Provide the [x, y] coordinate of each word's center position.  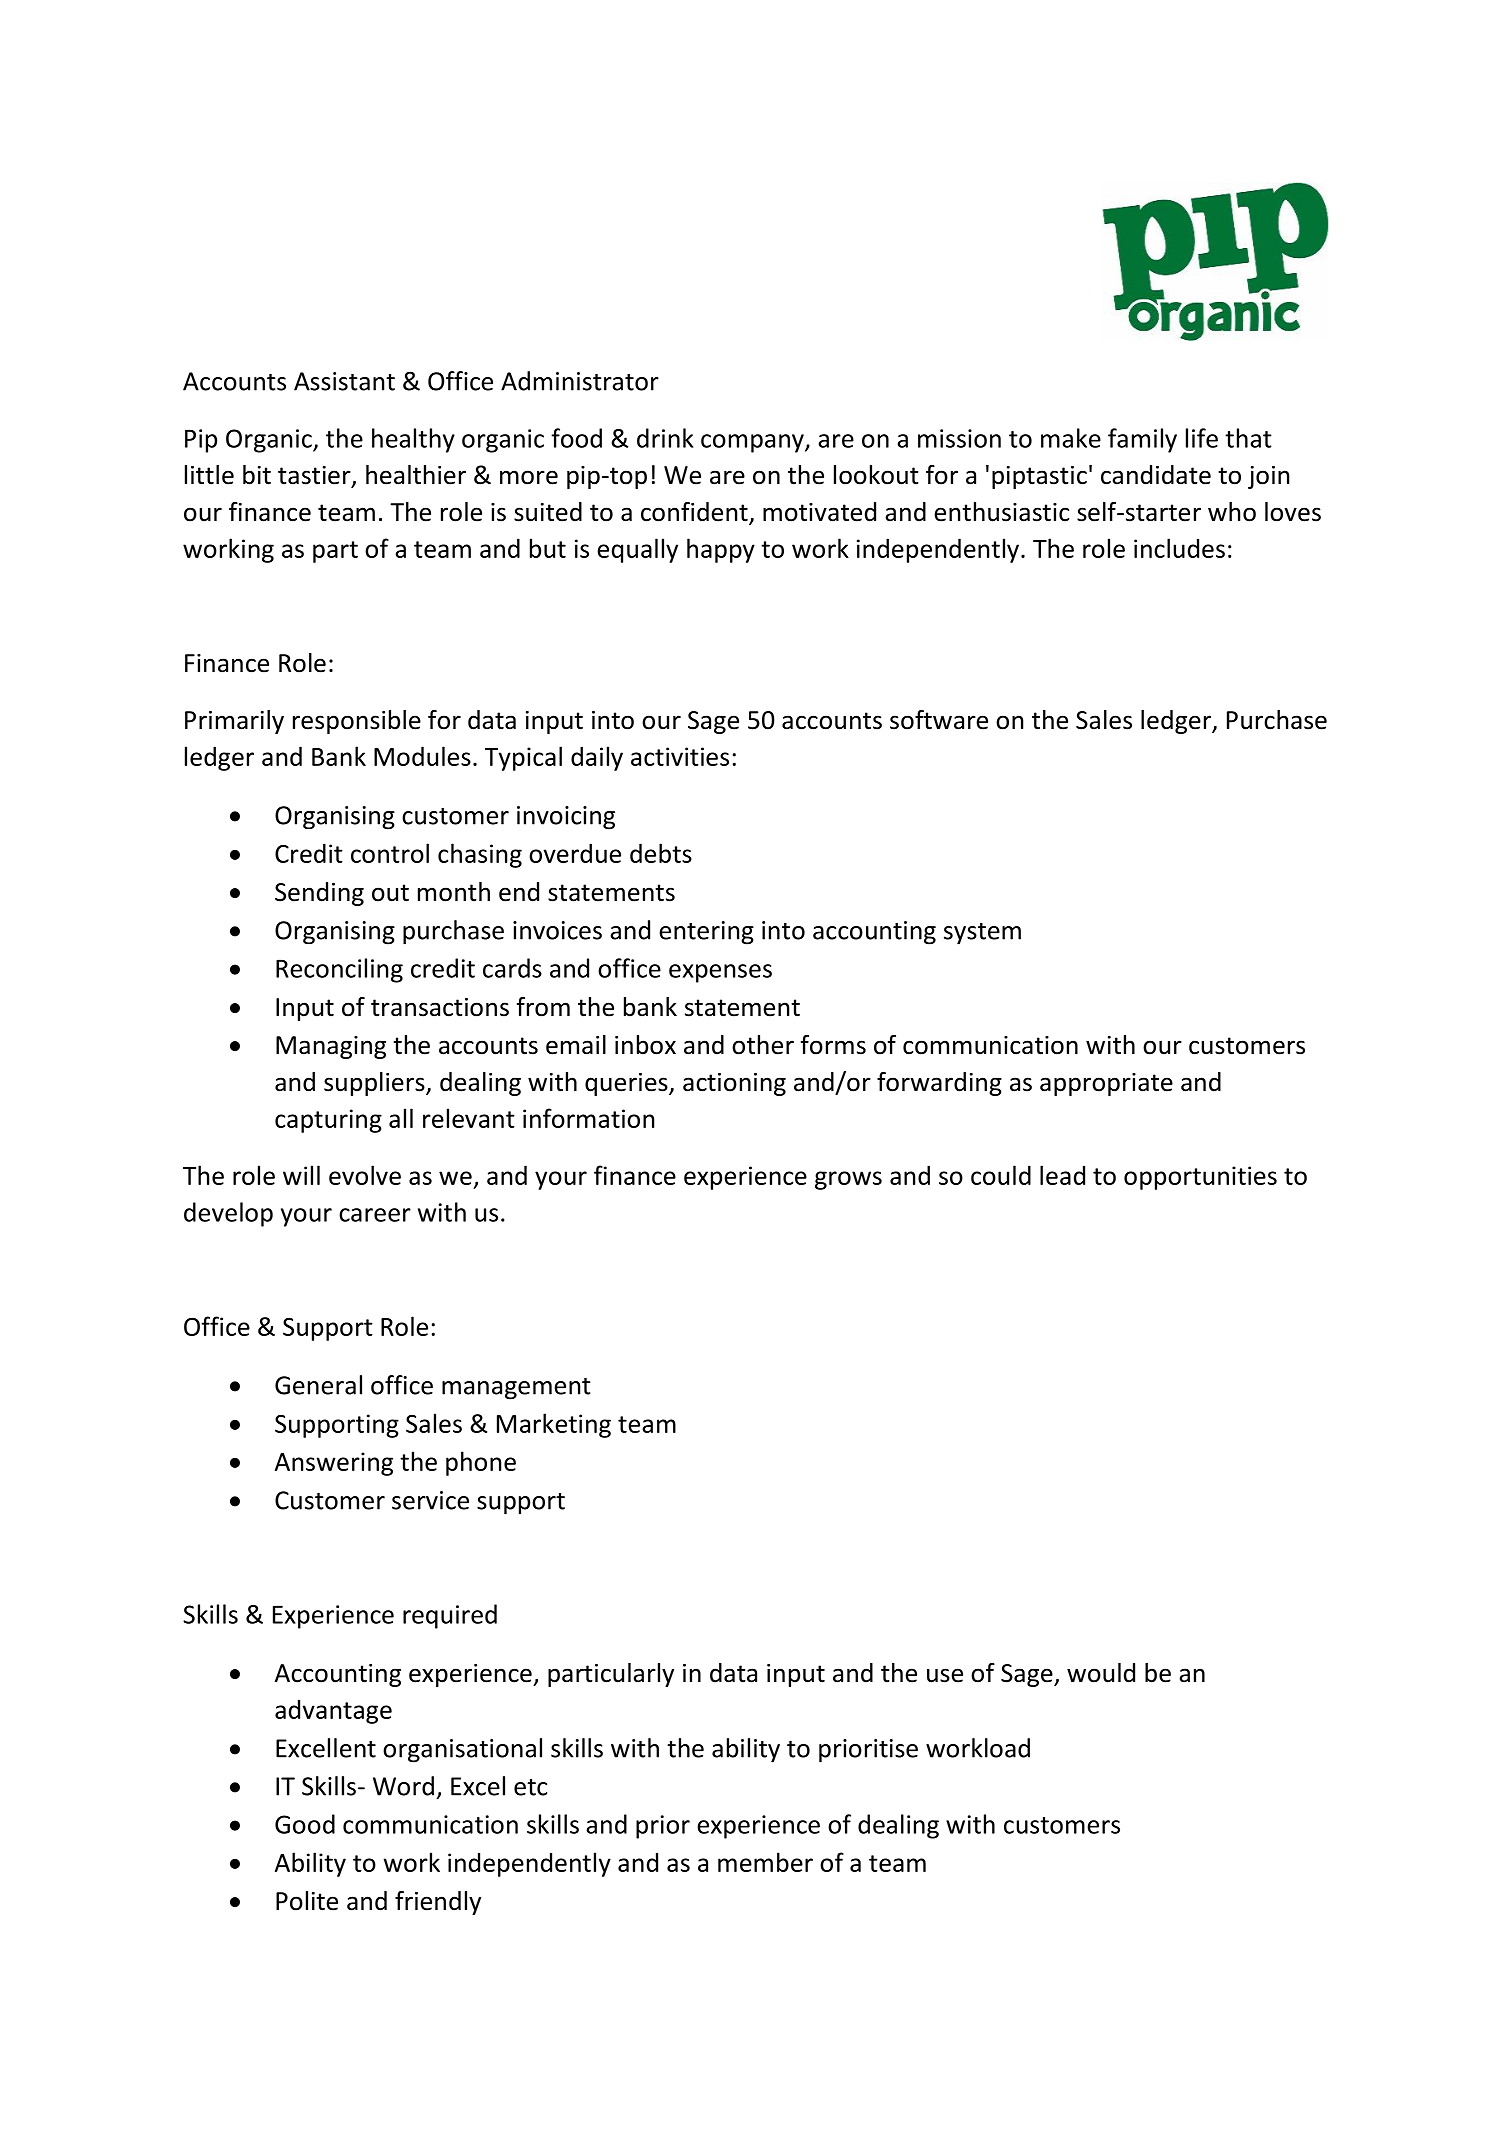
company [753, 443]
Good [305, 1824]
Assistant [344, 381]
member [765, 1862]
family [1142, 440]
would [1101, 1673]
